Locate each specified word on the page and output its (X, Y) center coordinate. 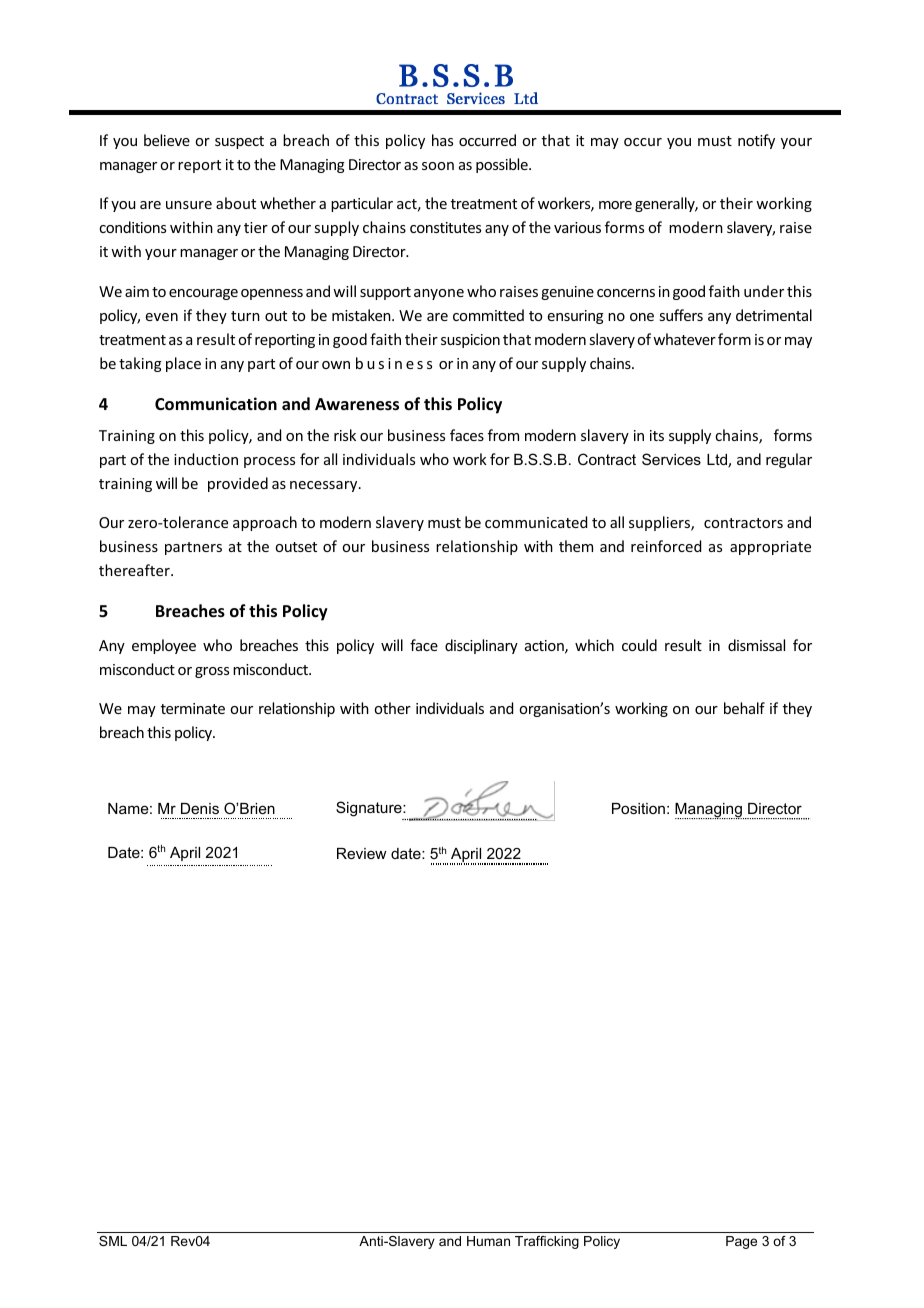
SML (113, 1241)
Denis (200, 808)
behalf (744, 708)
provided (238, 484)
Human (488, 1241)
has (442, 140)
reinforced (666, 546)
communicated (536, 522)
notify (756, 141)
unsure (189, 205)
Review (362, 853)
